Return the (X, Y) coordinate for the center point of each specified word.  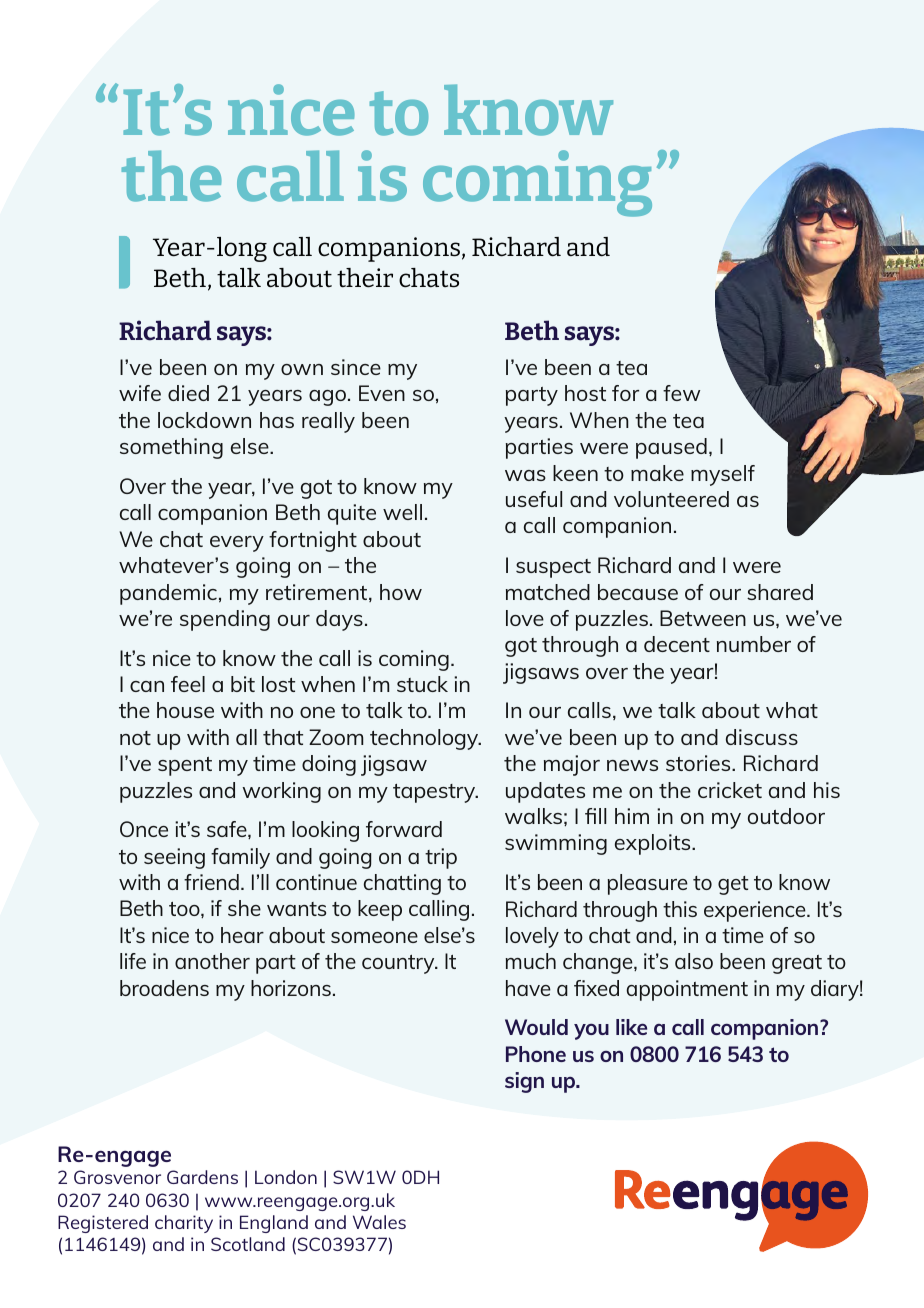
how (401, 592)
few (681, 393)
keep (380, 910)
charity (184, 1224)
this (680, 909)
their (365, 278)
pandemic (168, 594)
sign (524, 1082)
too (185, 910)
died (188, 393)
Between (703, 618)
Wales (379, 1222)
